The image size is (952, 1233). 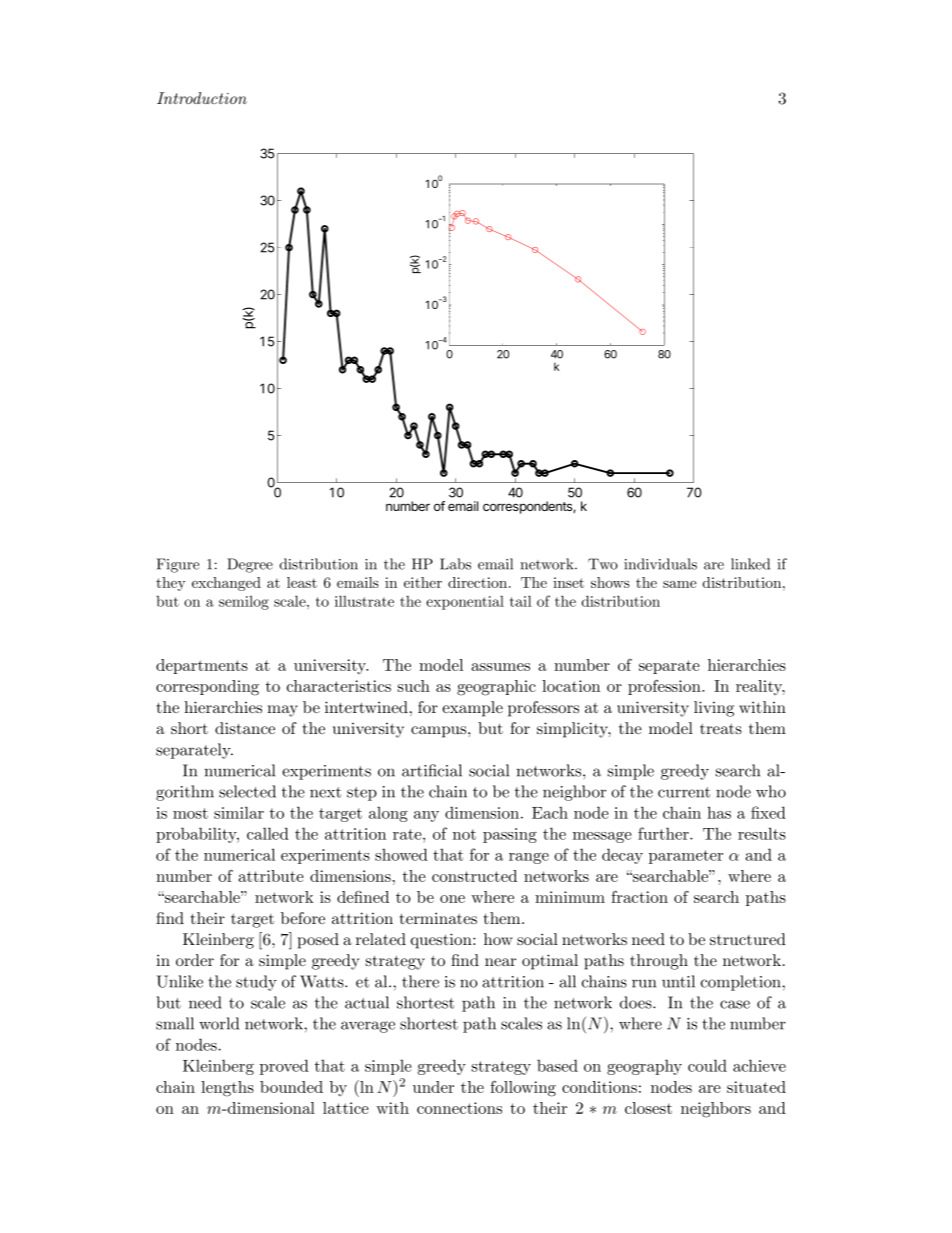 What do you see at coordinates (432, 770) in the screenshot?
I see `artificial` at bounding box center [432, 770].
